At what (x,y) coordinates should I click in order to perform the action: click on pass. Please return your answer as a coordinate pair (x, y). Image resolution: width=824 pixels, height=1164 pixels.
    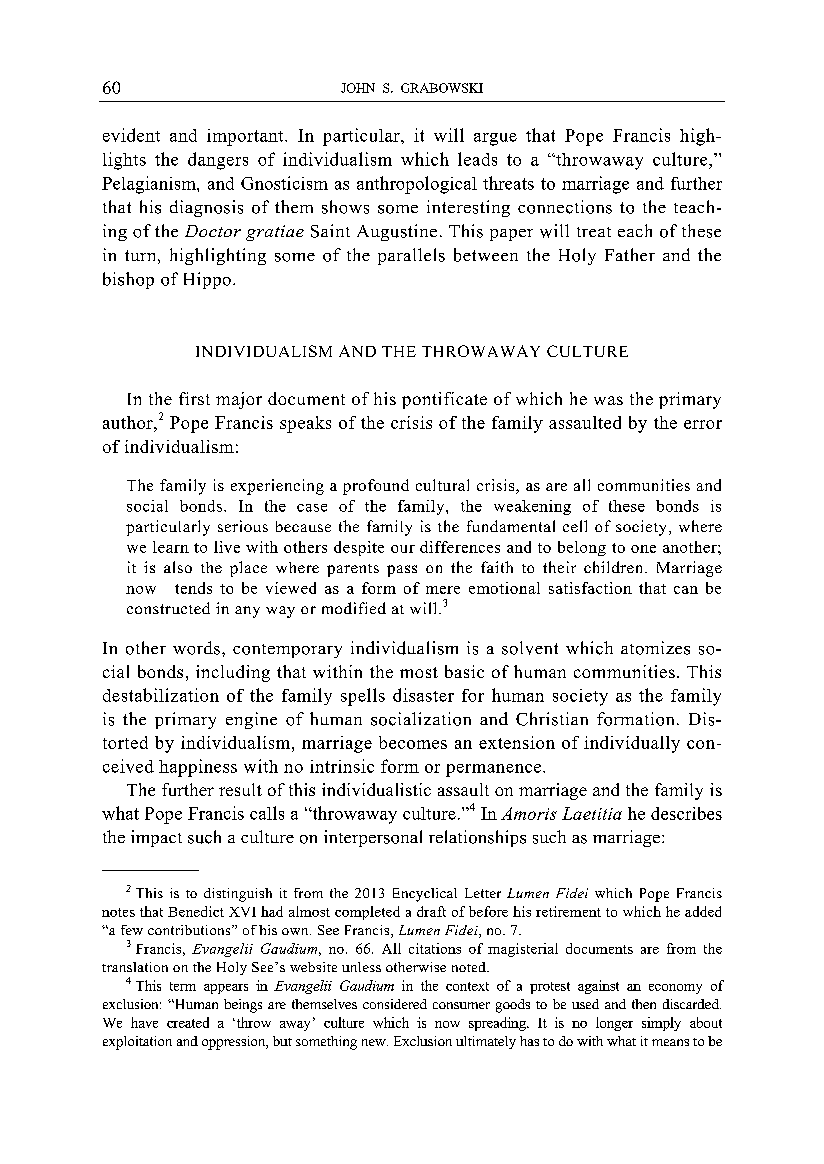
    Looking at the image, I should click on (402, 571).
